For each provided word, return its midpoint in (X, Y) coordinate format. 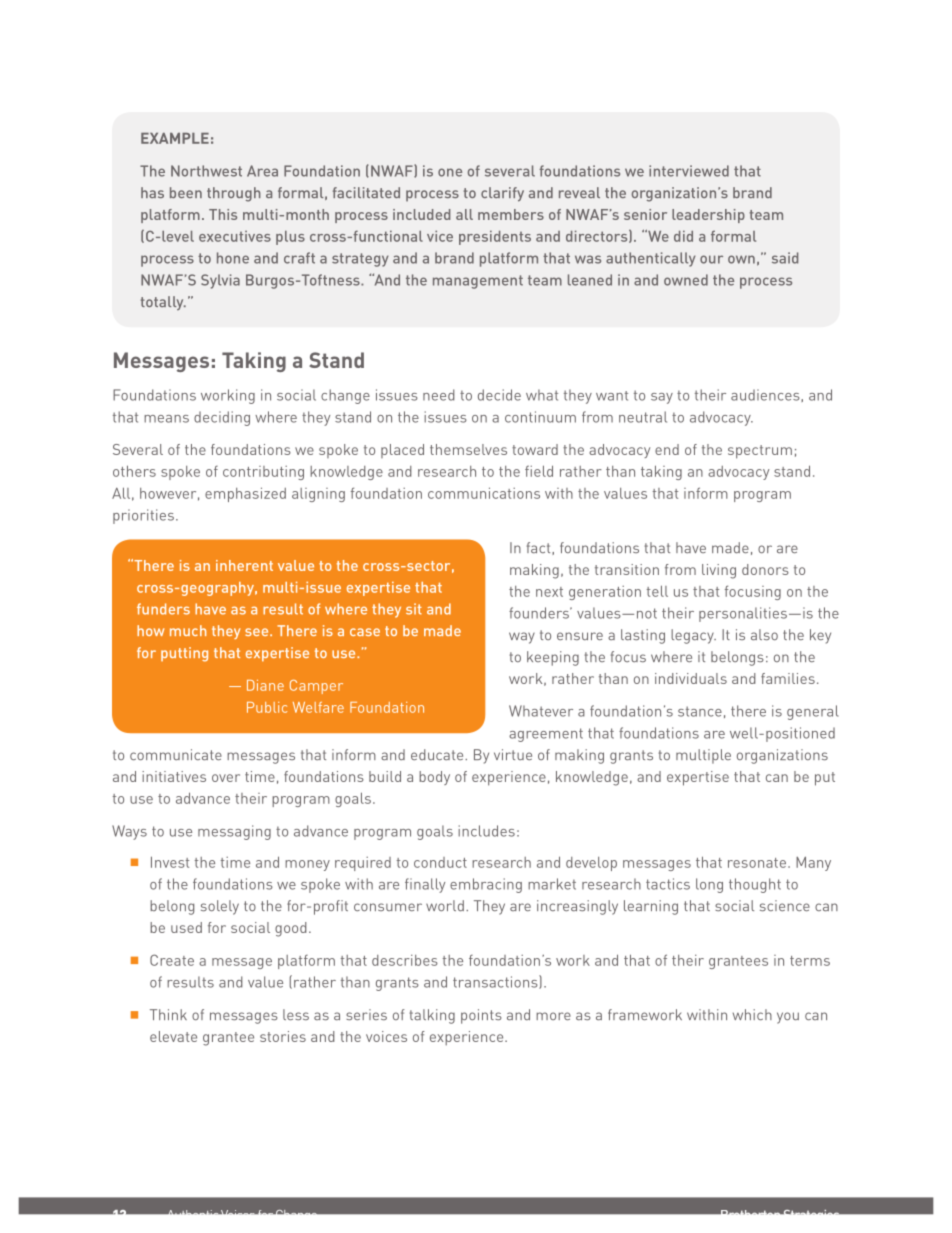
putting (184, 654)
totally (163, 303)
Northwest (206, 171)
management (478, 282)
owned (686, 280)
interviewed (689, 171)
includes (486, 831)
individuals (691, 678)
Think (168, 1014)
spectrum (760, 452)
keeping (553, 658)
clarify (502, 194)
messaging (234, 832)
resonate (757, 863)
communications (484, 493)
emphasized (245, 494)
